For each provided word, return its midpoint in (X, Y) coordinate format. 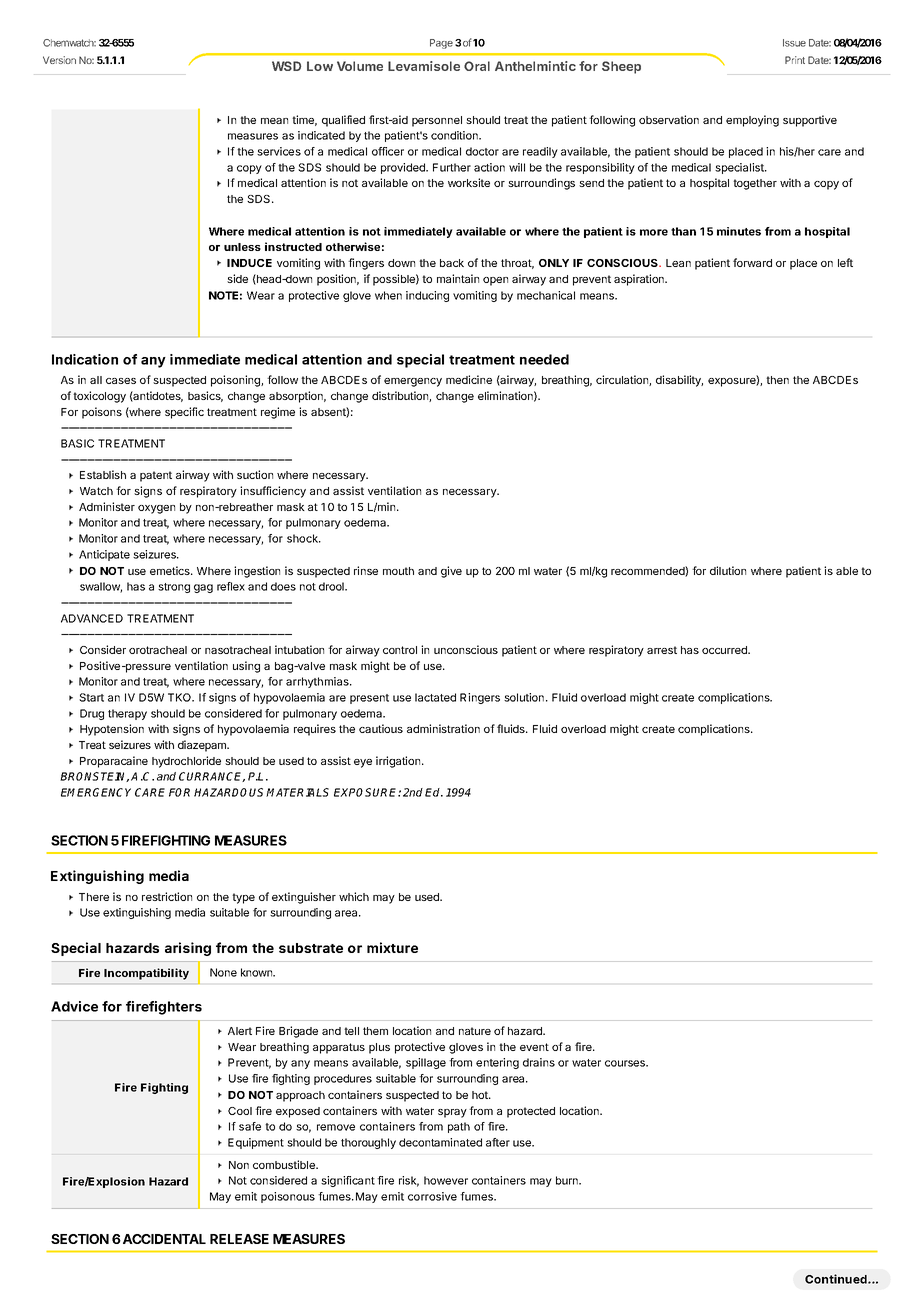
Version (59, 60)
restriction (167, 896)
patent (156, 476)
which (354, 896)
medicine (469, 379)
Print (795, 60)
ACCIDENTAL (164, 1239)
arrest (662, 650)
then (777, 380)
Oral (477, 66)
